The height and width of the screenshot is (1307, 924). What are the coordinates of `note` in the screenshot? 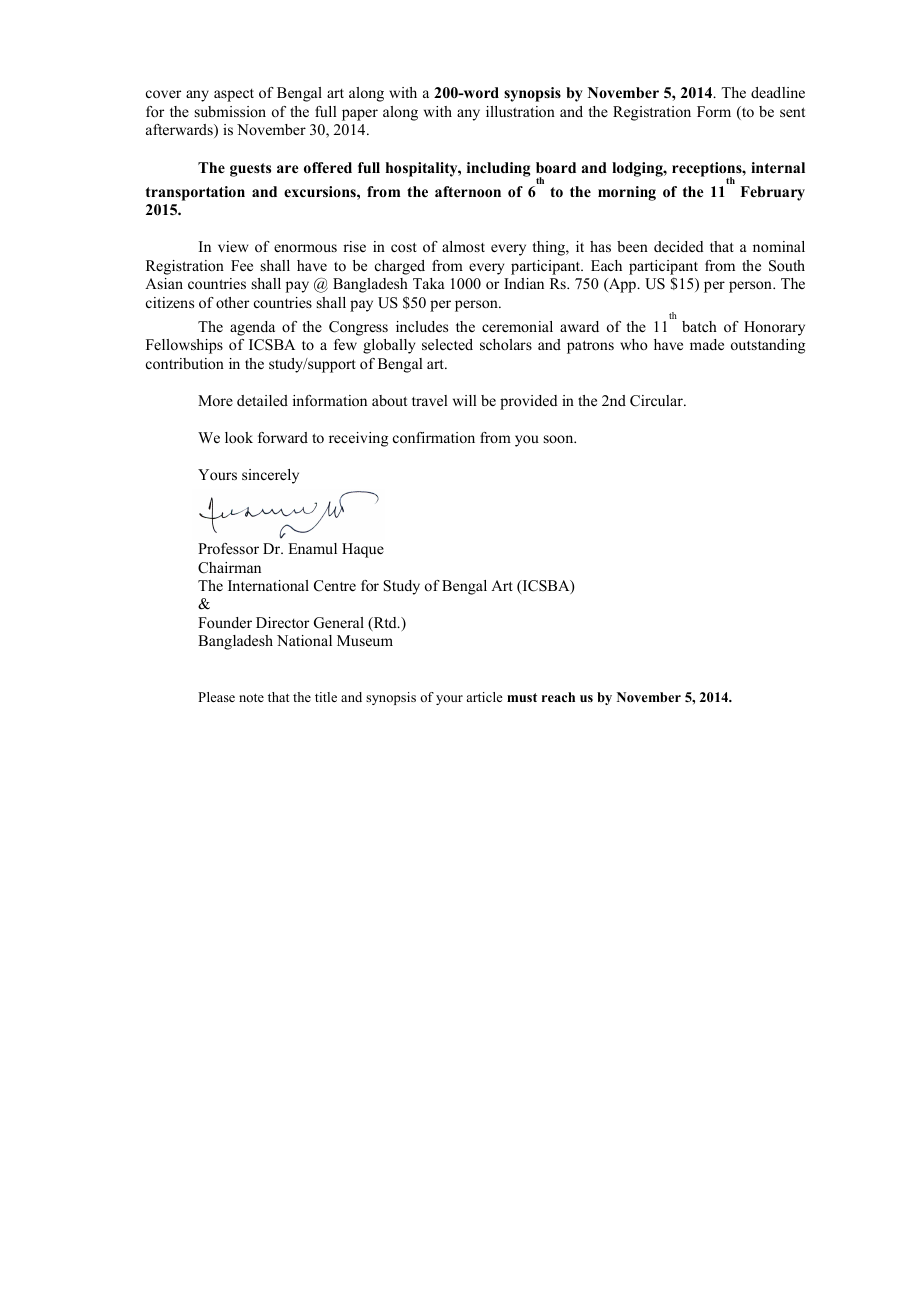 It's located at (251, 697).
